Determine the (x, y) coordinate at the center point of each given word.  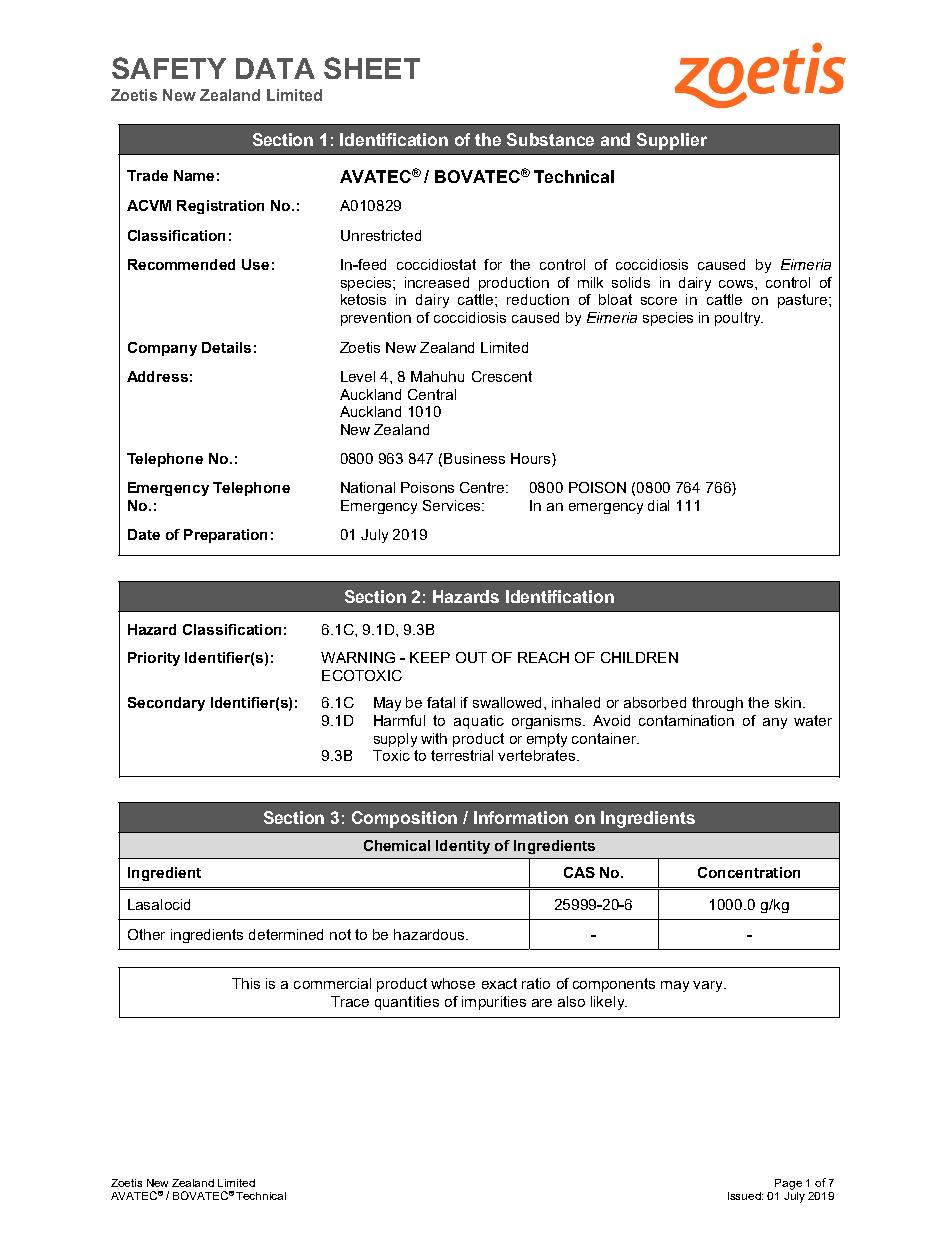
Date (144, 534)
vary (709, 986)
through (717, 704)
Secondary (166, 704)
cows (737, 284)
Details (226, 347)
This (246, 983)
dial (658, 505)
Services (453, 505)
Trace (350, 1001)
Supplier (672, 141)
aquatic (479, 722)
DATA (275, 68)
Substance (550, 139)
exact (499, 983)
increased (437, 282)
